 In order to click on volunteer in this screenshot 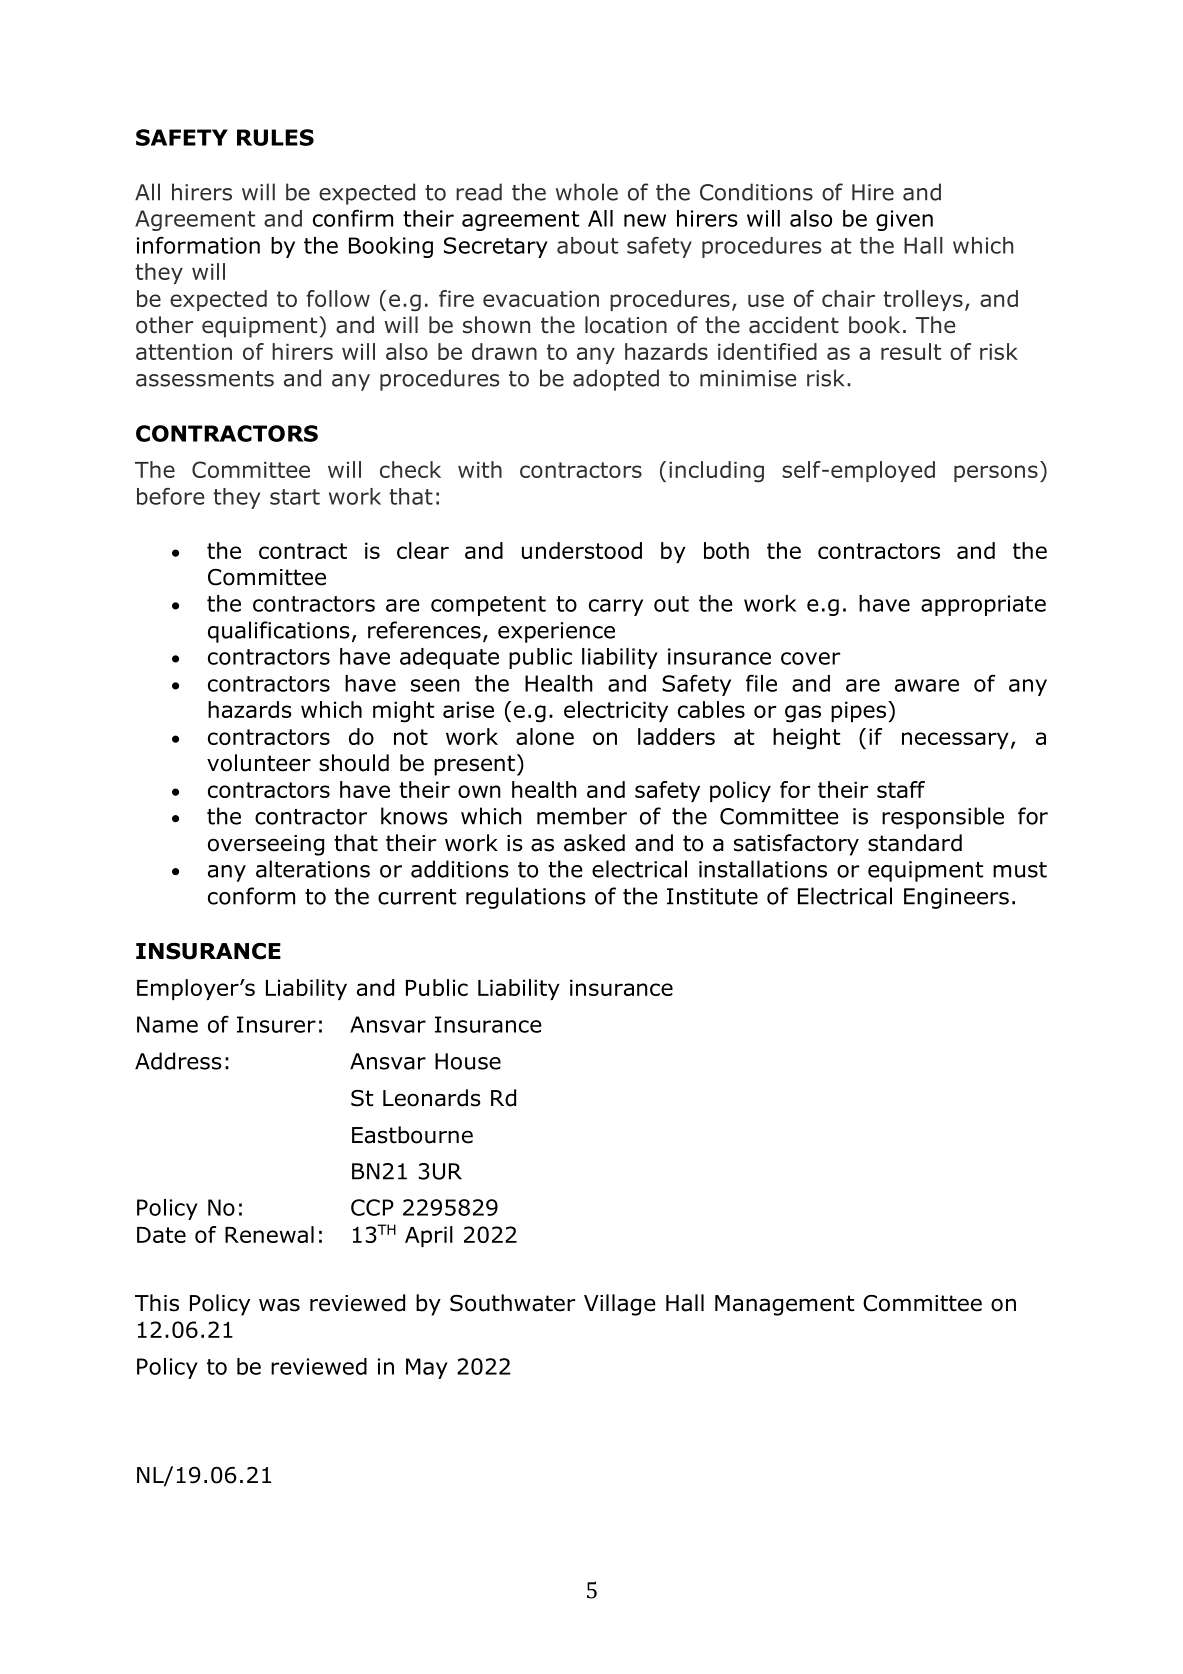, I will do `click(259, 763)`.
